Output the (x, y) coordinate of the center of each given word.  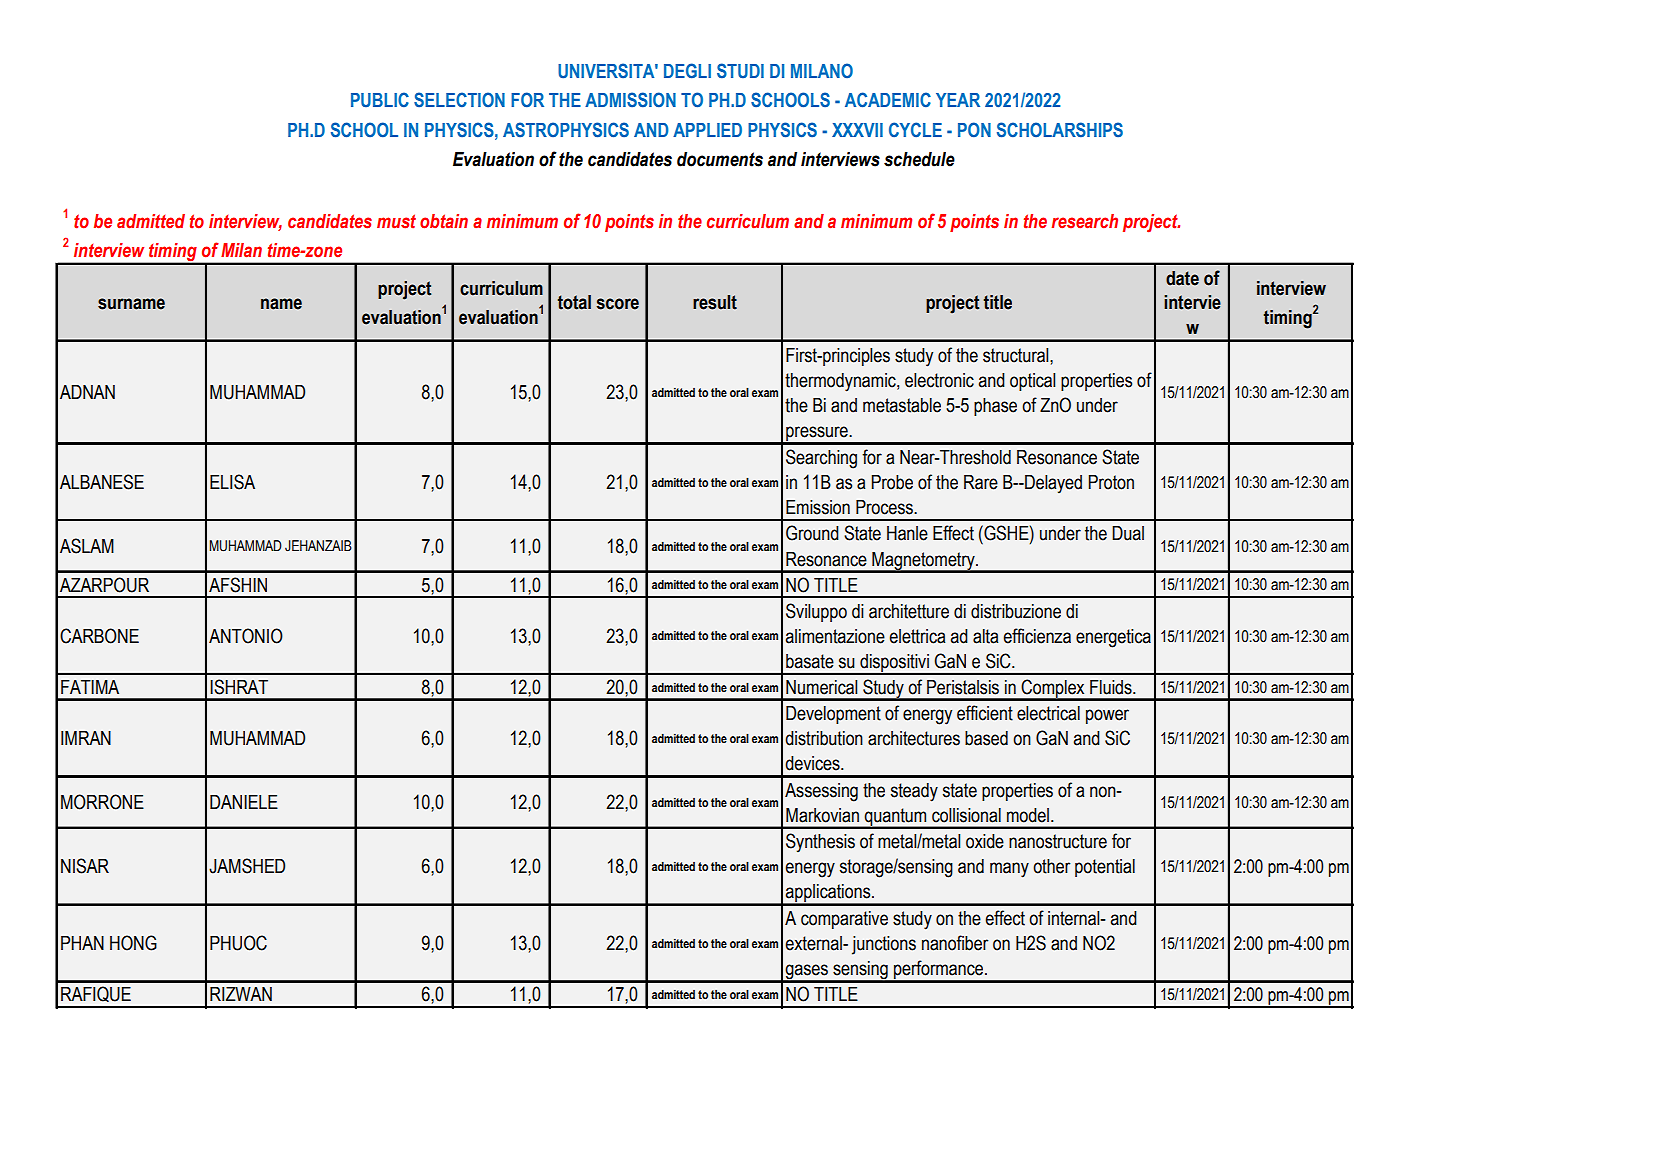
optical (1032, 382)
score (617, 304)
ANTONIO (246, 636)
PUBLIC (380, 100)
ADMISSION (630, 100)
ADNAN (87, 392)
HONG (133, 943)
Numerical (821, 687)
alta (985, 636)
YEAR (958, 100)
